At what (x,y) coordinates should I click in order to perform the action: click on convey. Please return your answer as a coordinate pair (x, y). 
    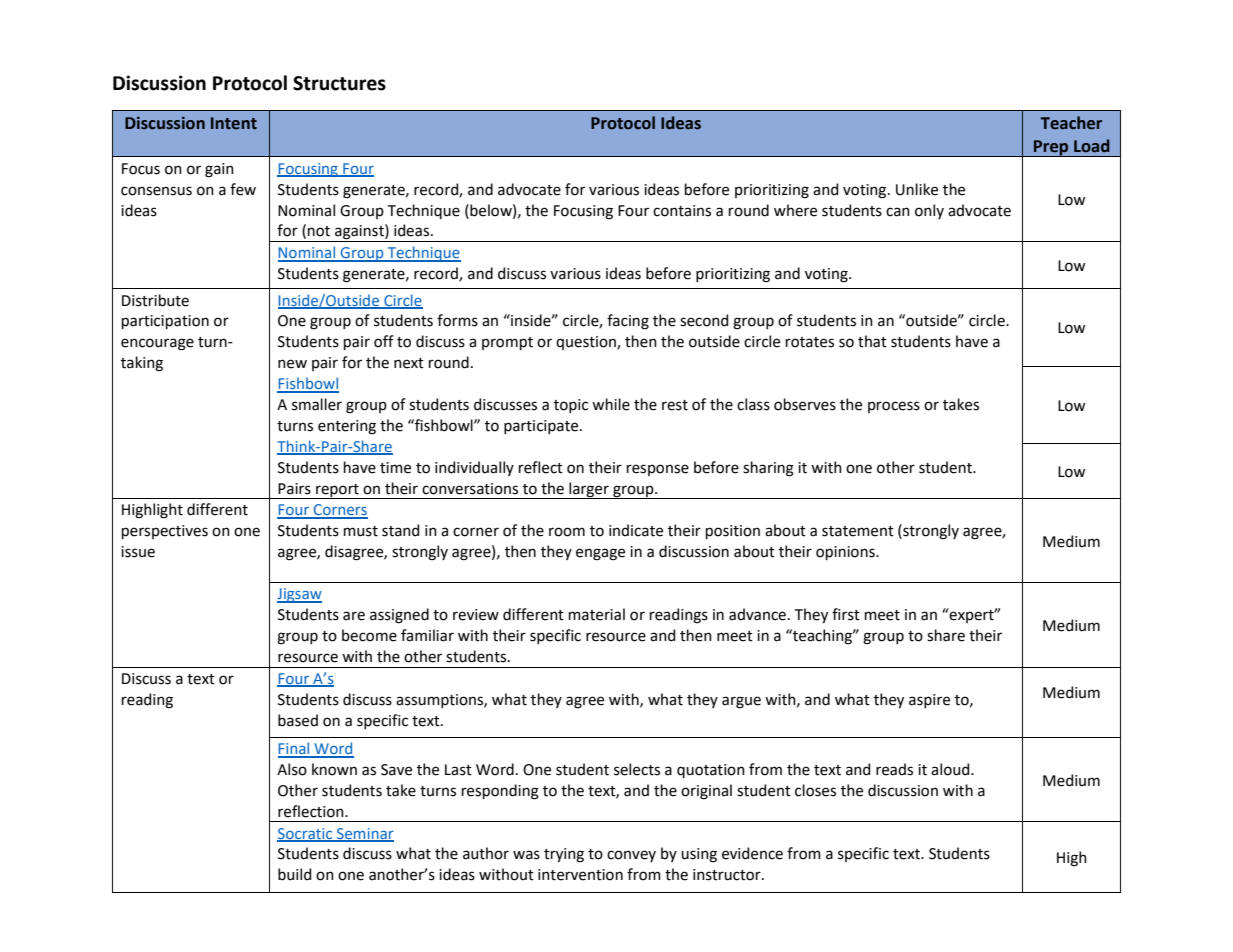
    Looking at the image, I should click on (631, 856).
